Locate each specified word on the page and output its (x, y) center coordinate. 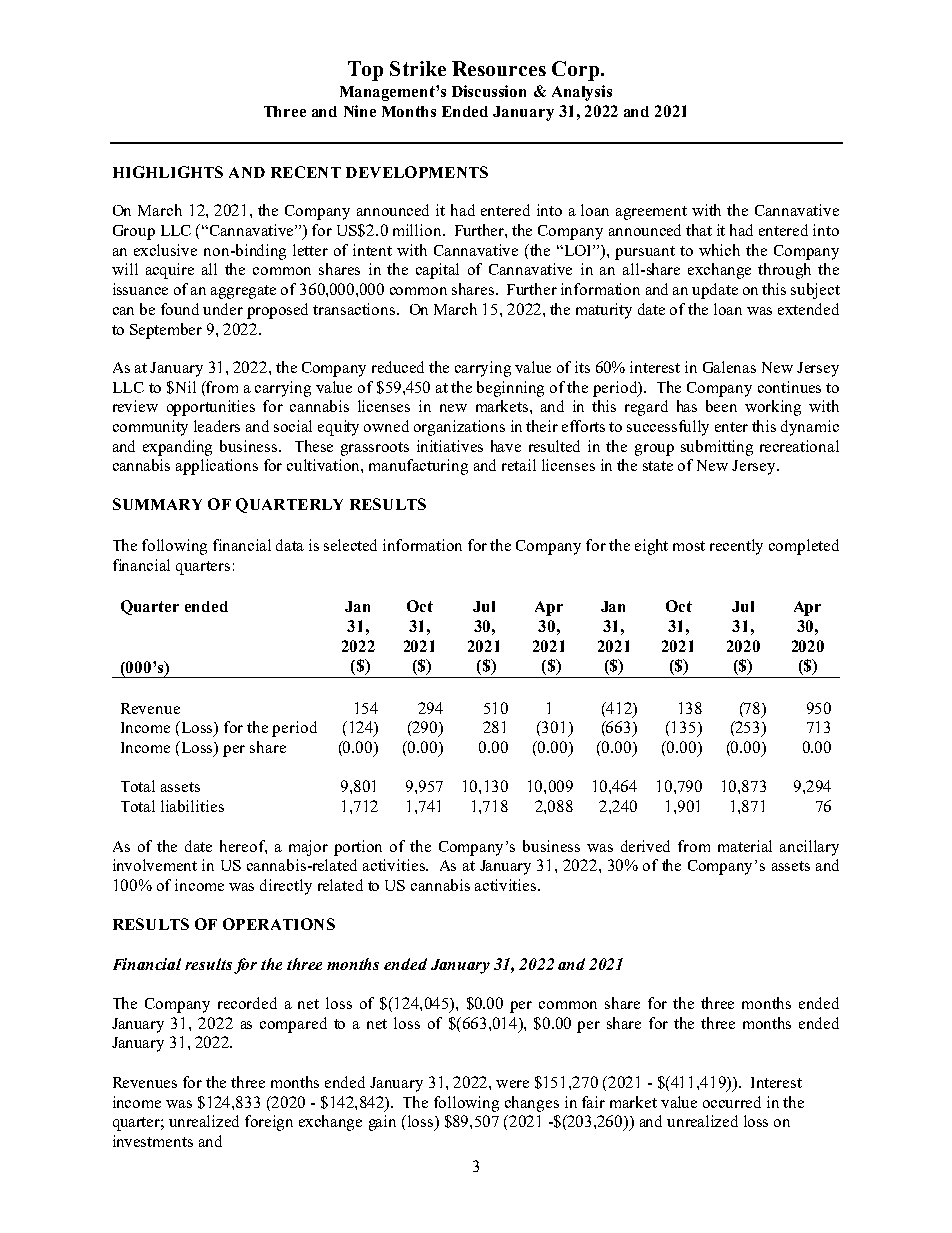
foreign (269, 1123)
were (512, 1084)
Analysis (582, 93)
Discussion (489, 91)
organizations (459, 428)
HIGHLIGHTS (168, 172)
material (745, 846)
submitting (717, 448)
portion (358, 848)
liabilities (192, 806)
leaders (217, 426)
